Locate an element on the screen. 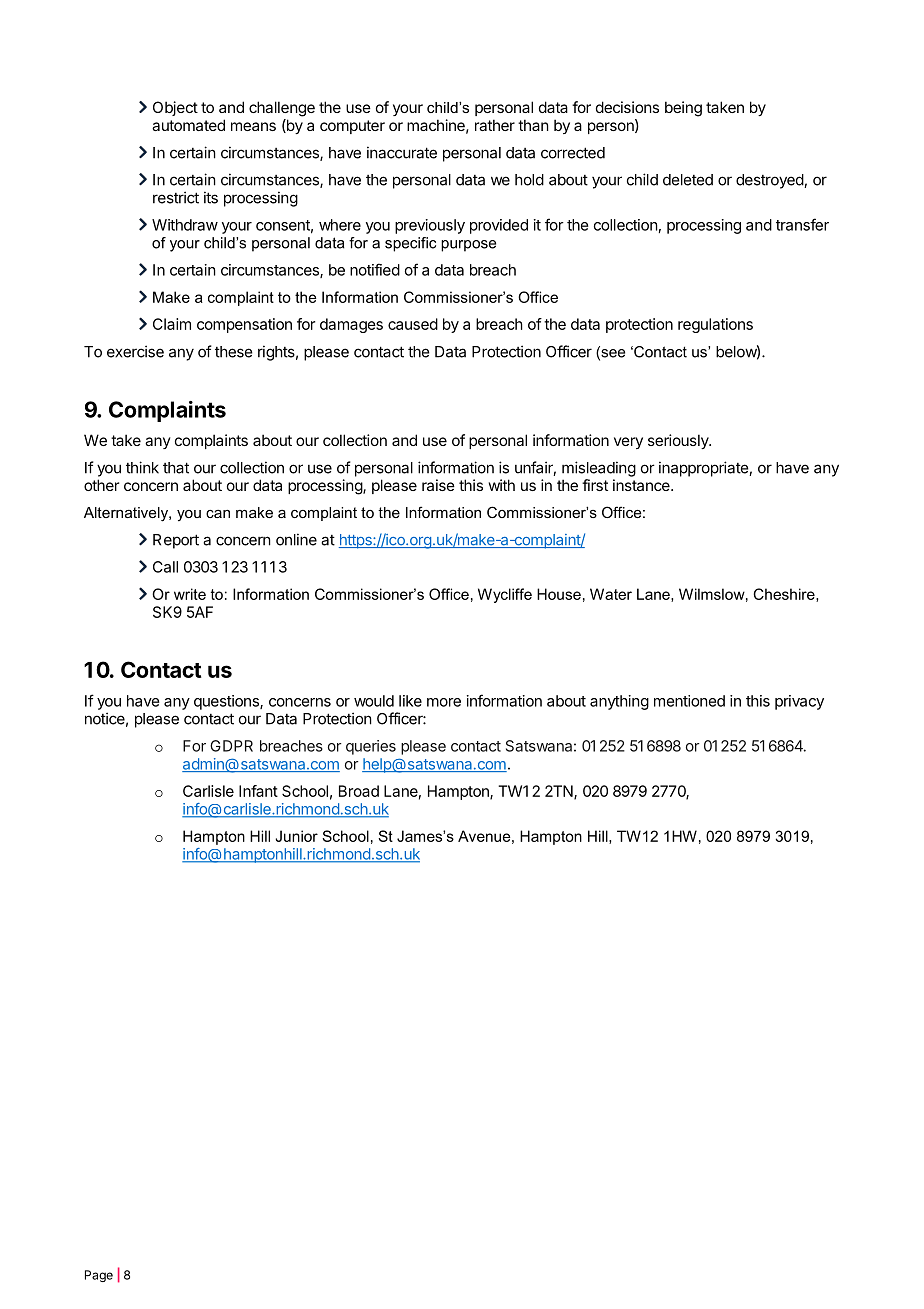  write is located at coordinates (190, 594).
